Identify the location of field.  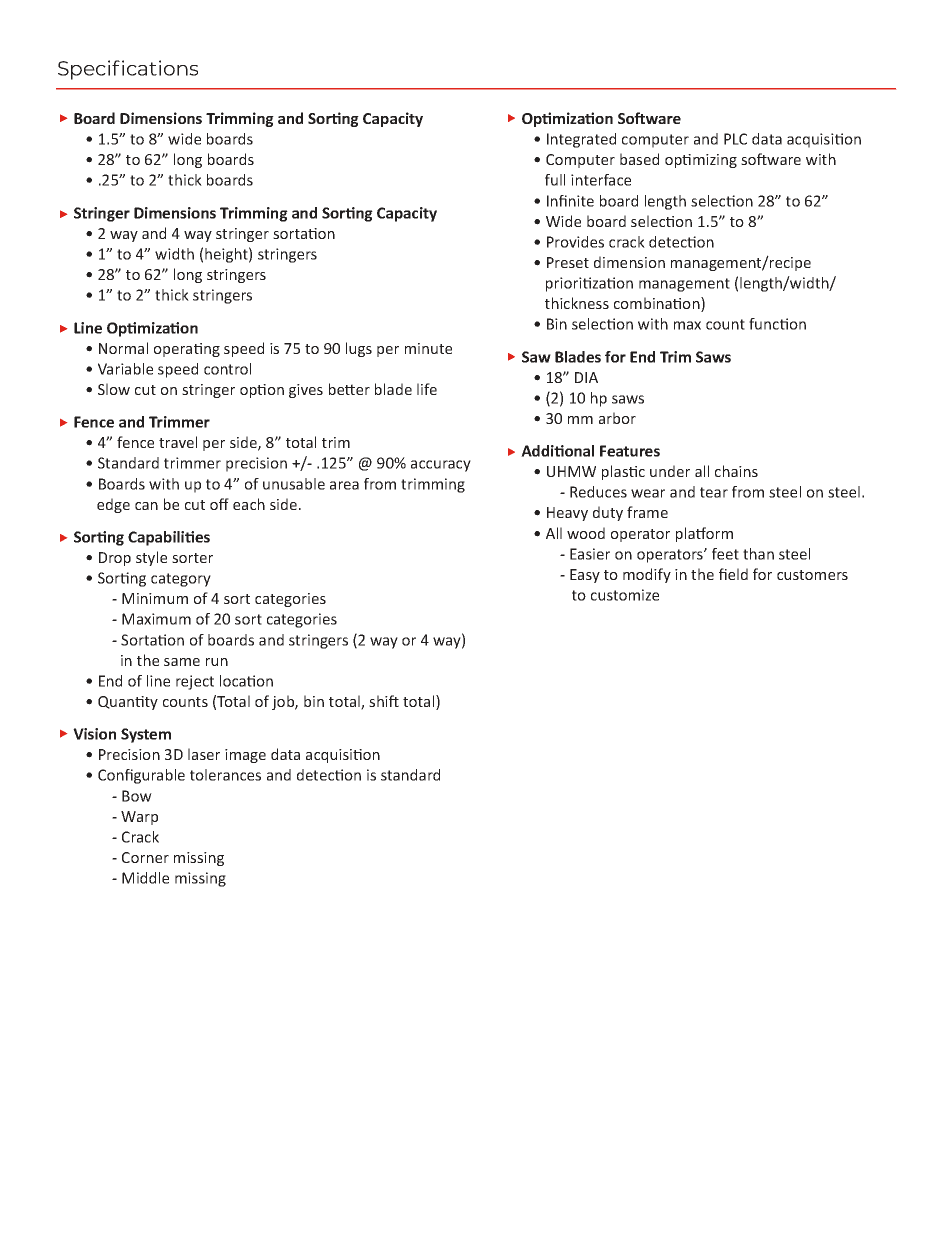
(733, 574).
